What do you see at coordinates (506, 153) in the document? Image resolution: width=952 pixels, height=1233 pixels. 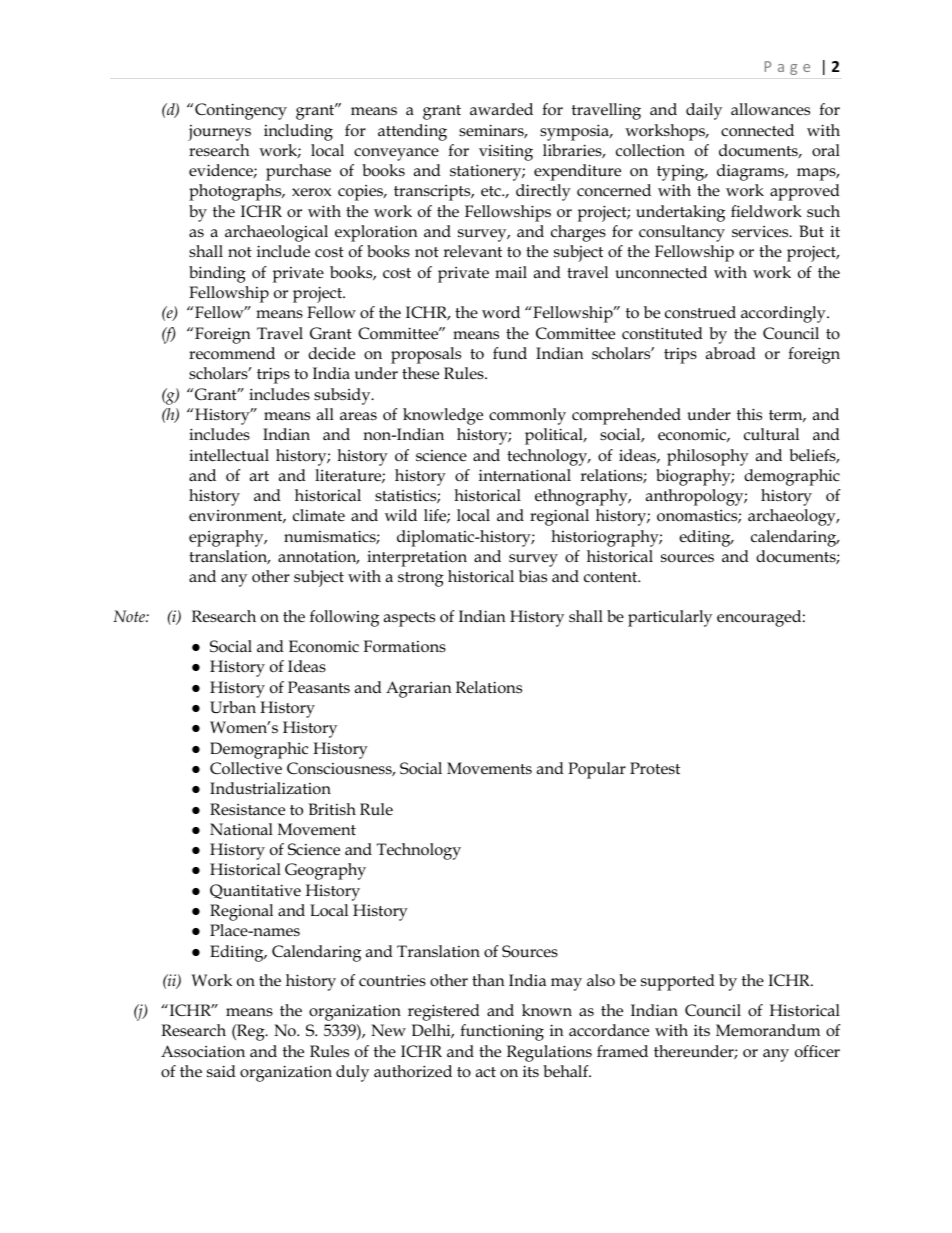 I see `visiting` at bounding box center [506, 153].
